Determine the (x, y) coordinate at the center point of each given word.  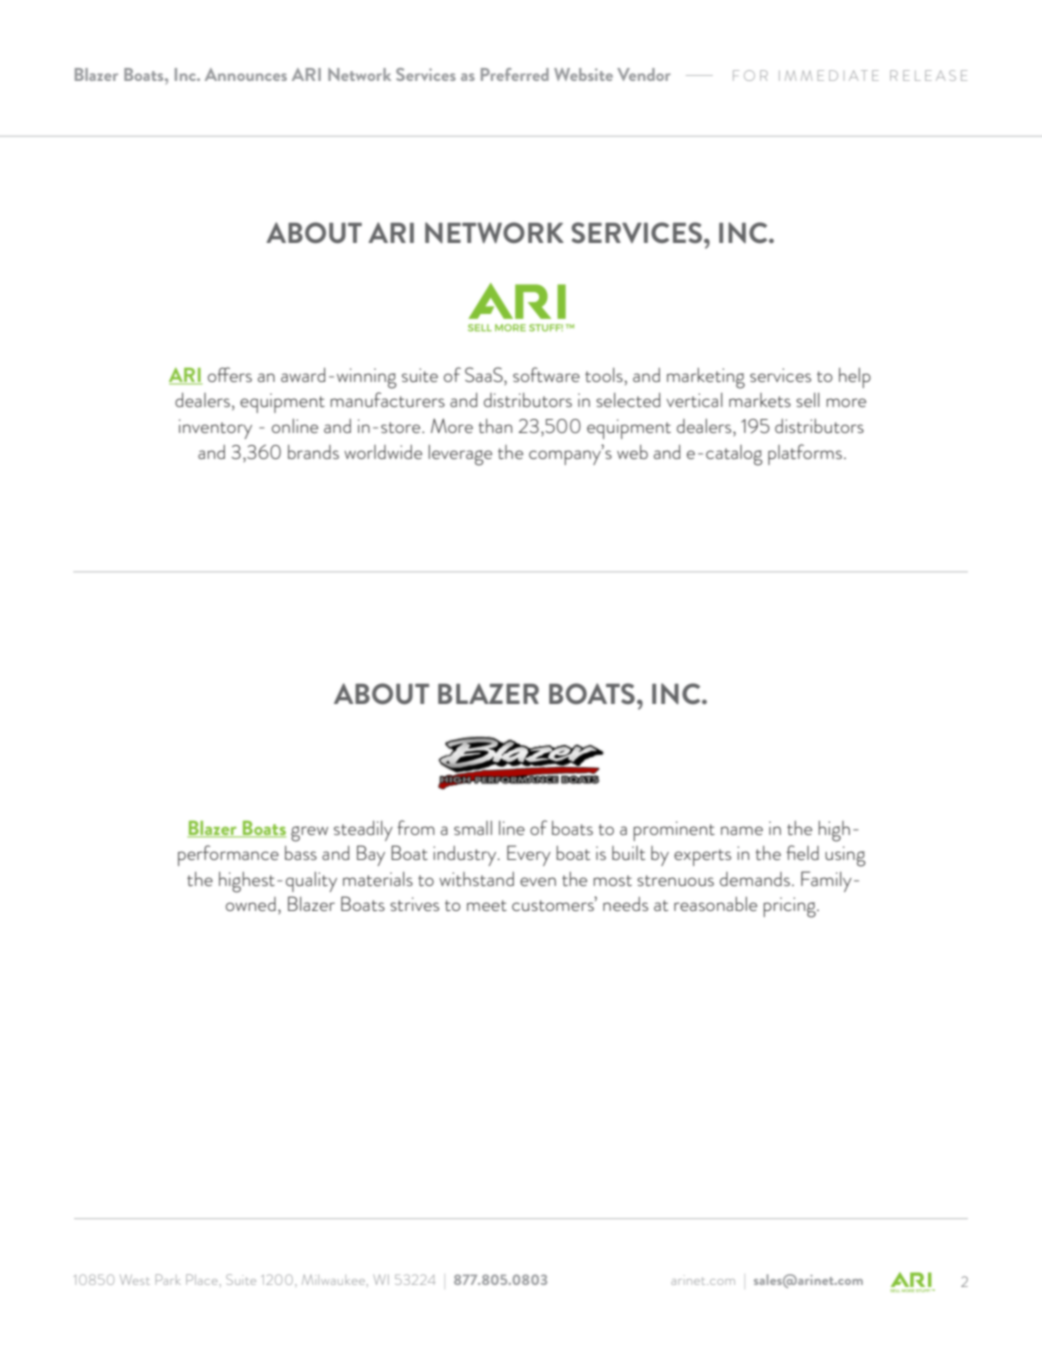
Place (203, 1279)
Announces (246, 74)
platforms (805, 454)
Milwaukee (334, 1280)
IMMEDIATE (829, 75)
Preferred (515, 74)
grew (309, 834)
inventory (215, 429)
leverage (460, 455)
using (845, 856)
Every (529, 855)
